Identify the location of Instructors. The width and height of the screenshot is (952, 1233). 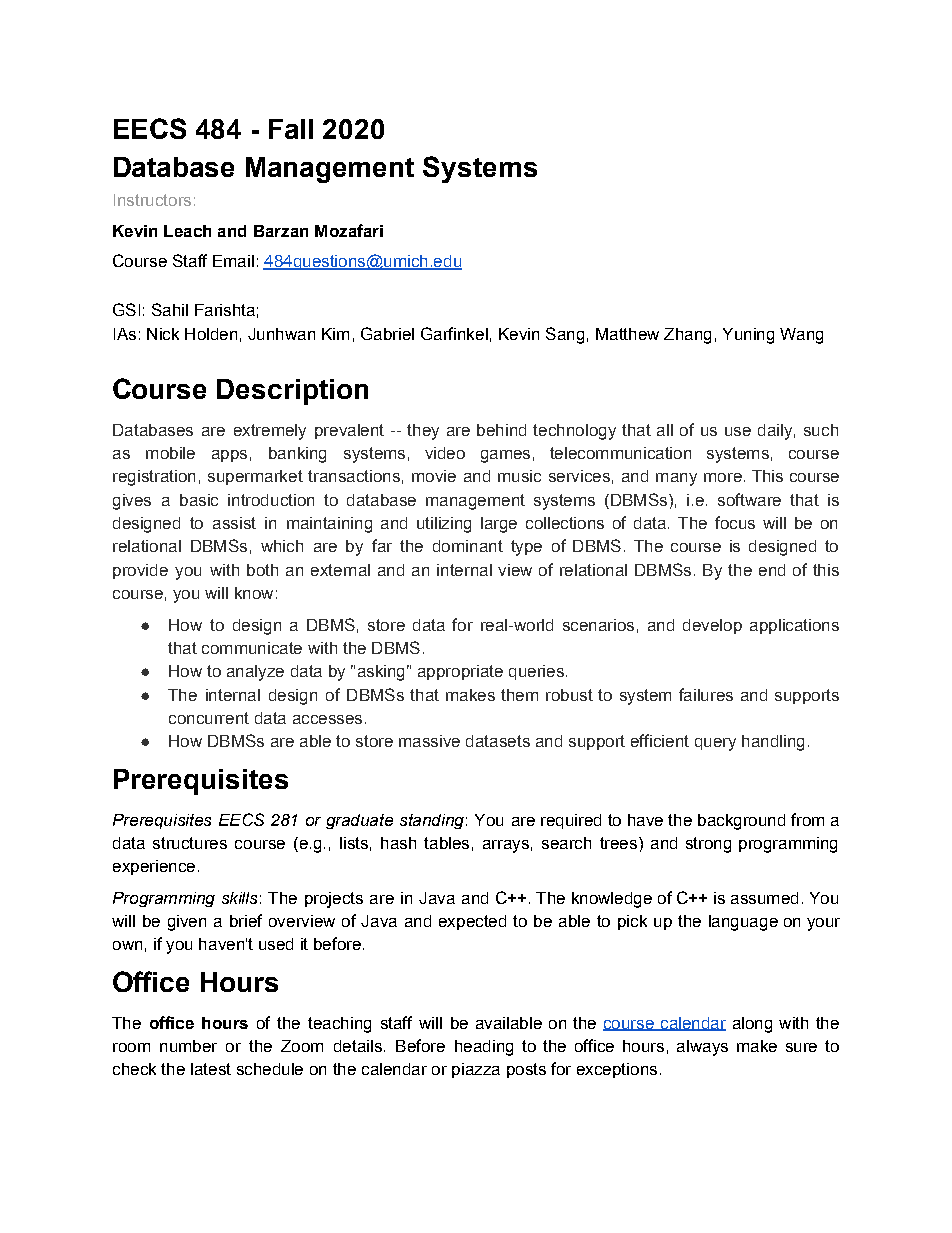
(152, 200).
